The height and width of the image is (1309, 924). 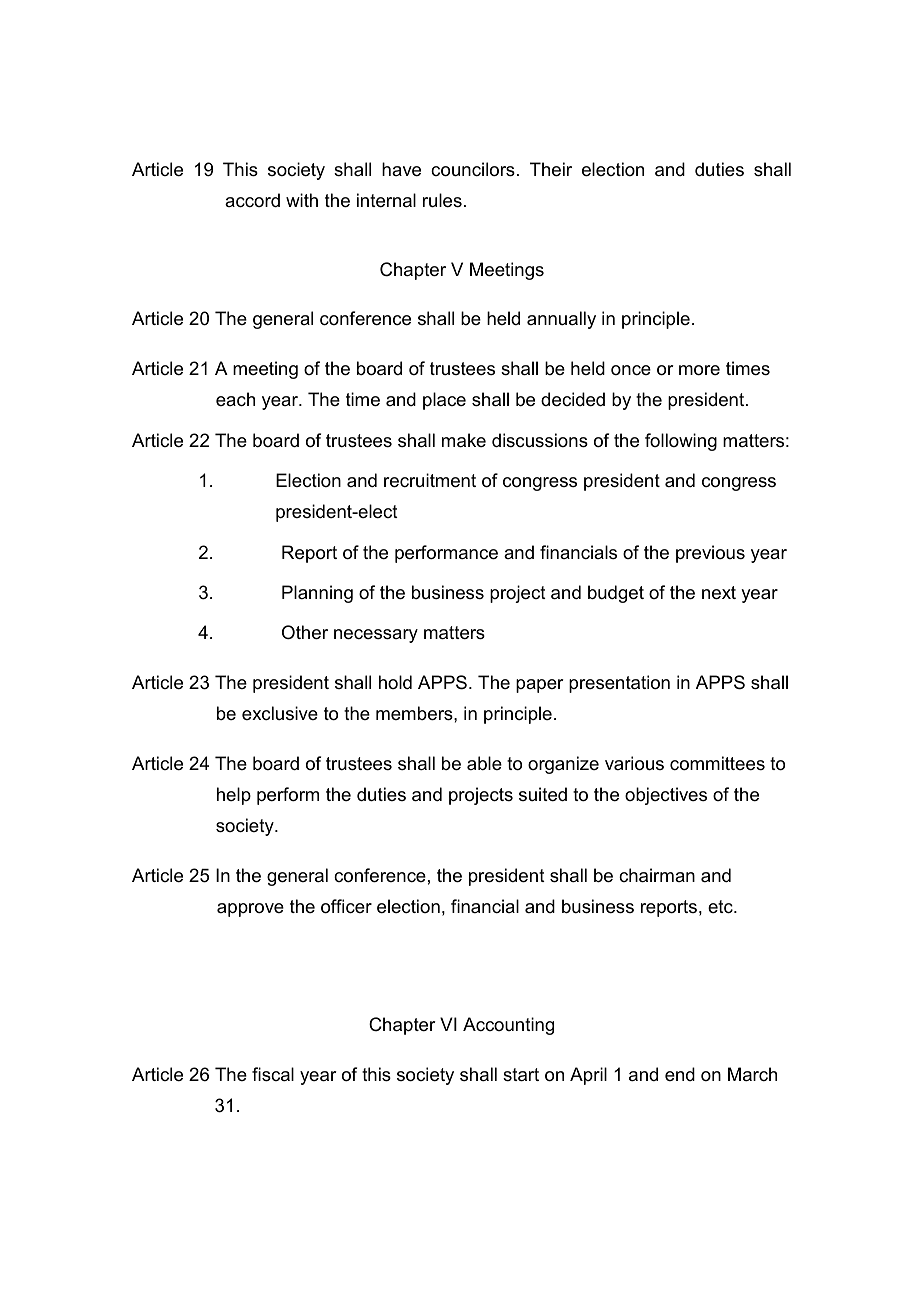 I want to click on fiscal, so click(x=273, y=1074).
